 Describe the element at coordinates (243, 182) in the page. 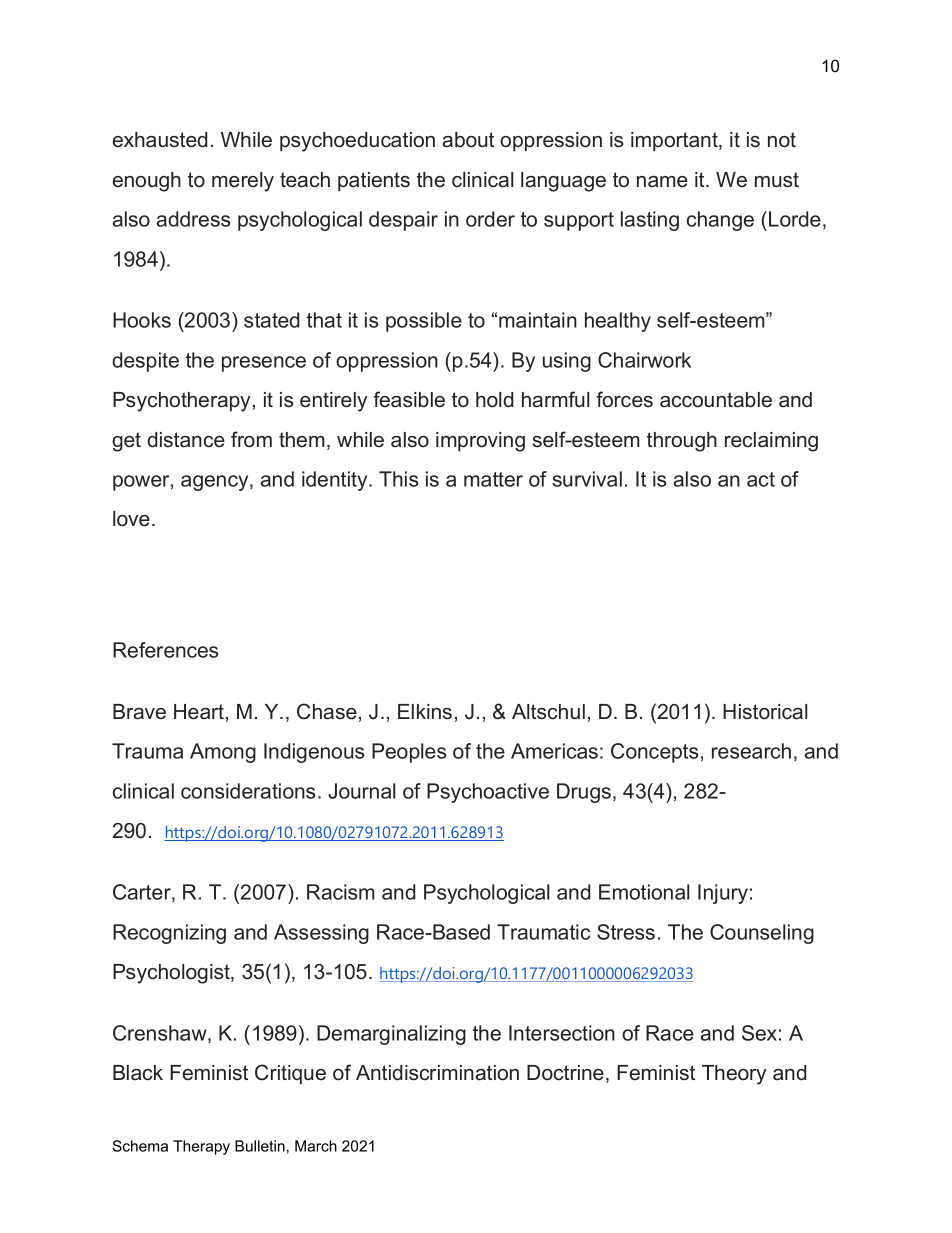

I see `merely` at that location.
